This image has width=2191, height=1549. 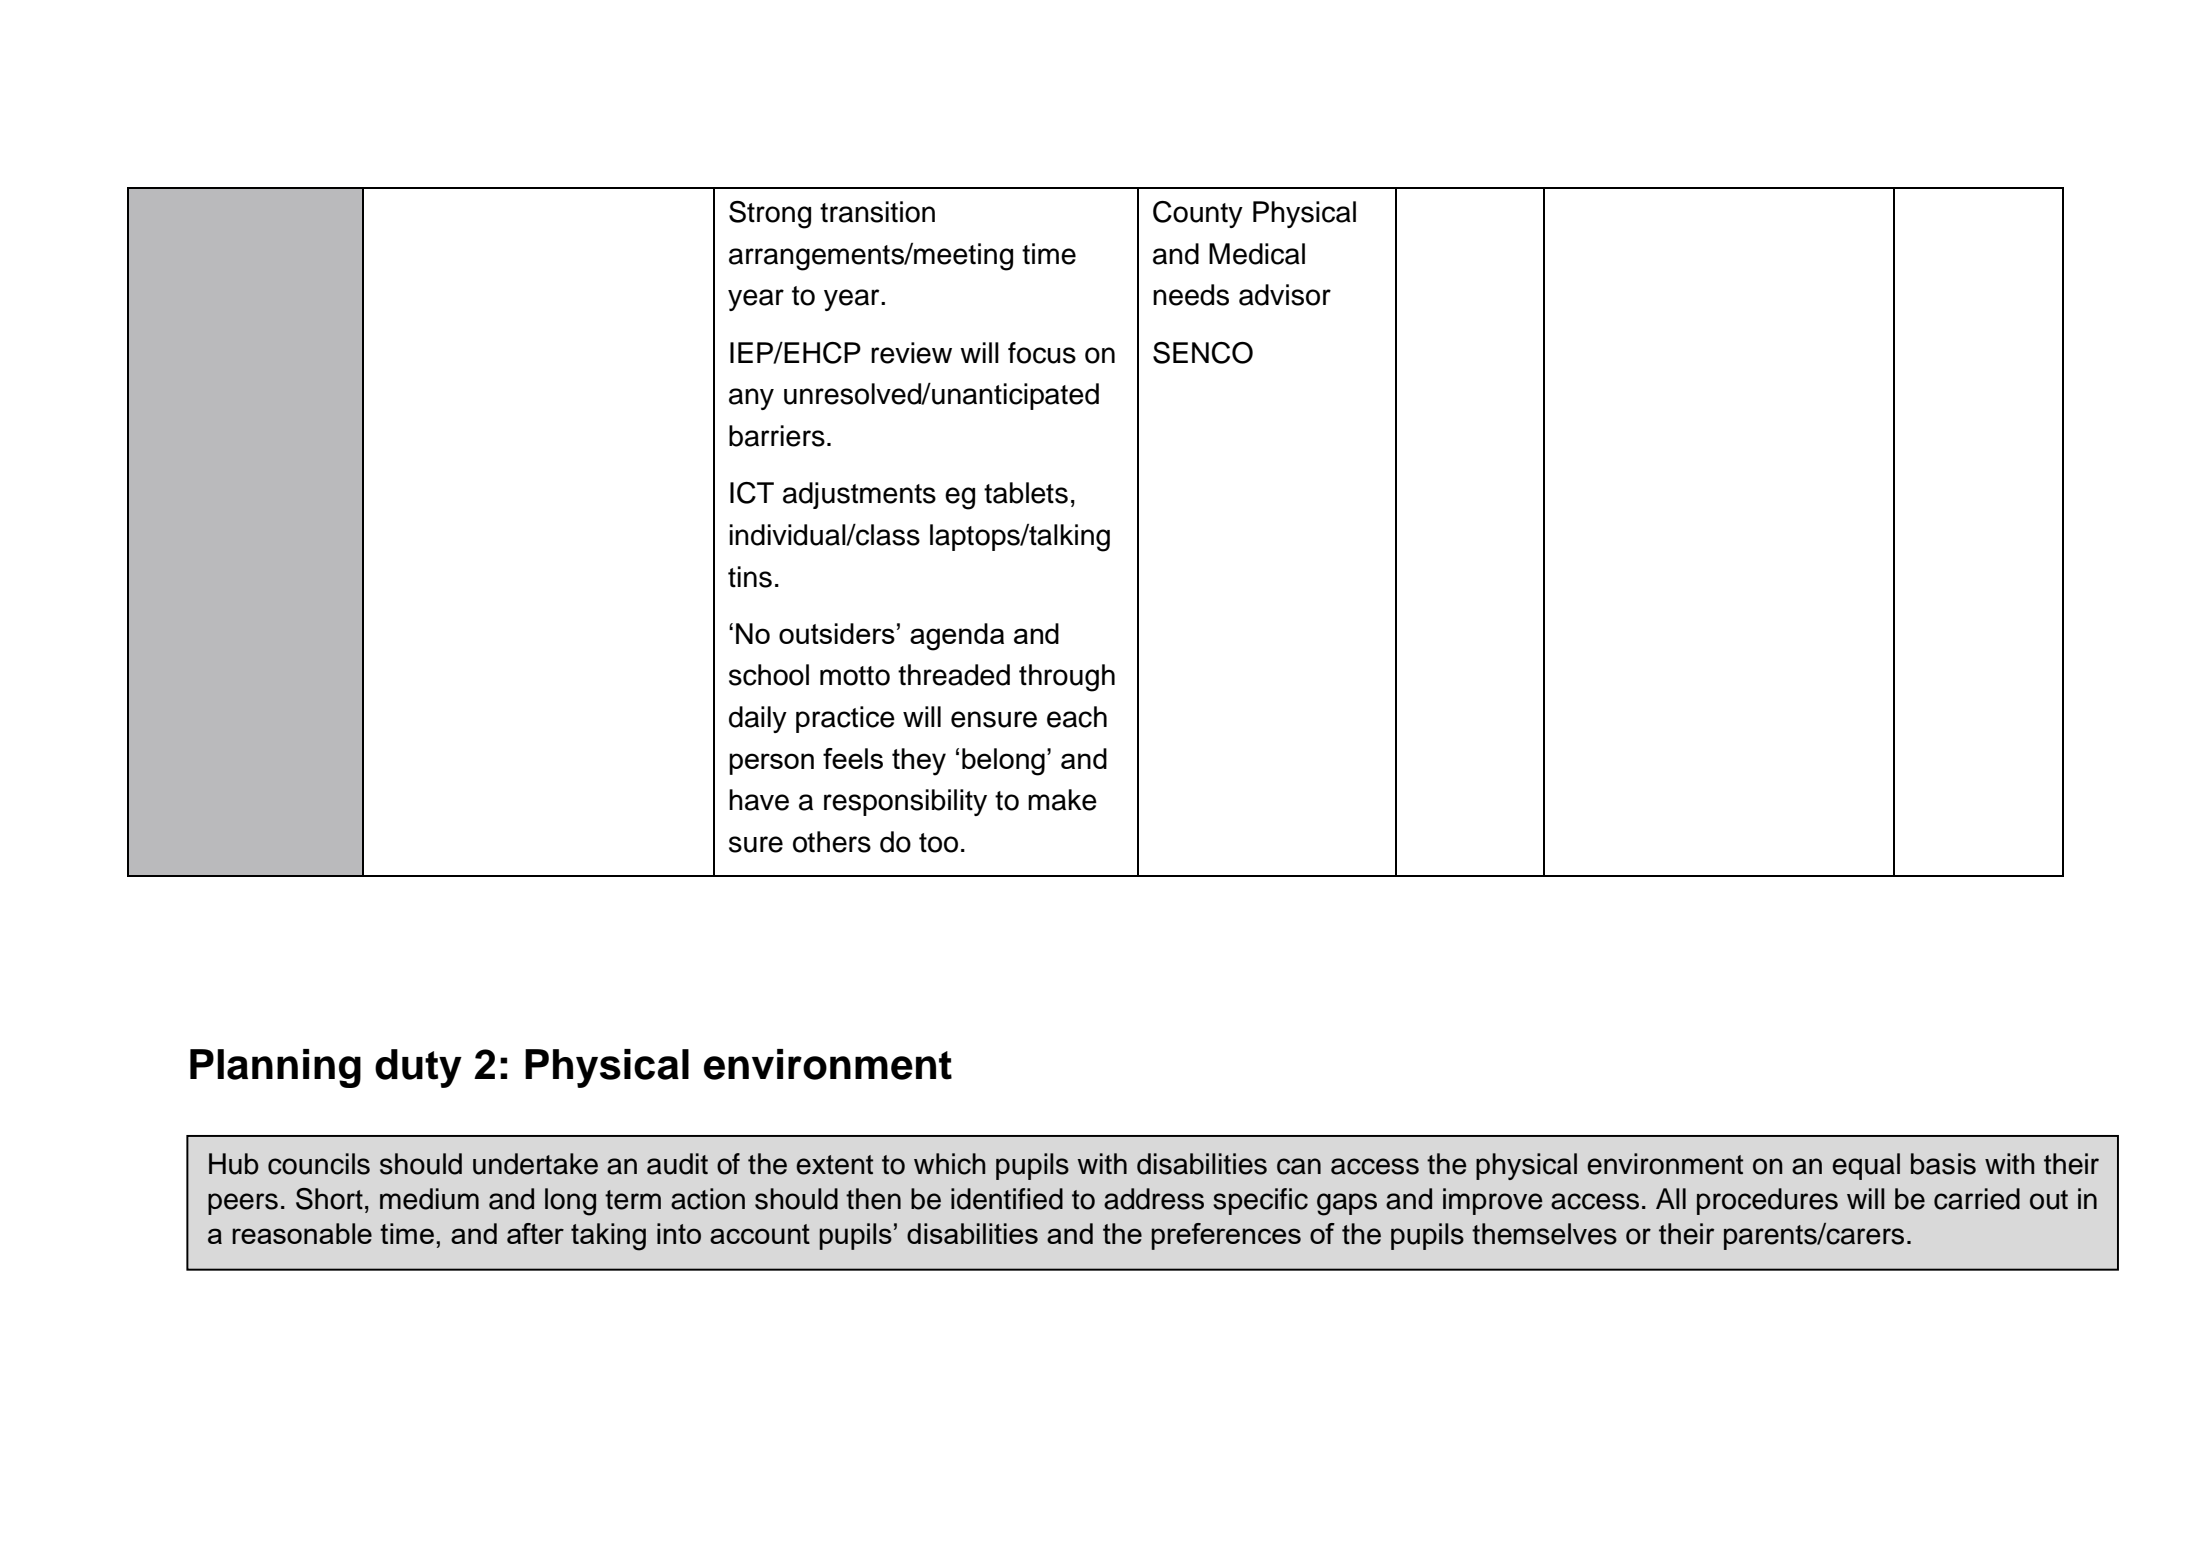 What do you see at coordinates (1077, 717) in the image?
I see `each` at bounding box center [1077, 717].
